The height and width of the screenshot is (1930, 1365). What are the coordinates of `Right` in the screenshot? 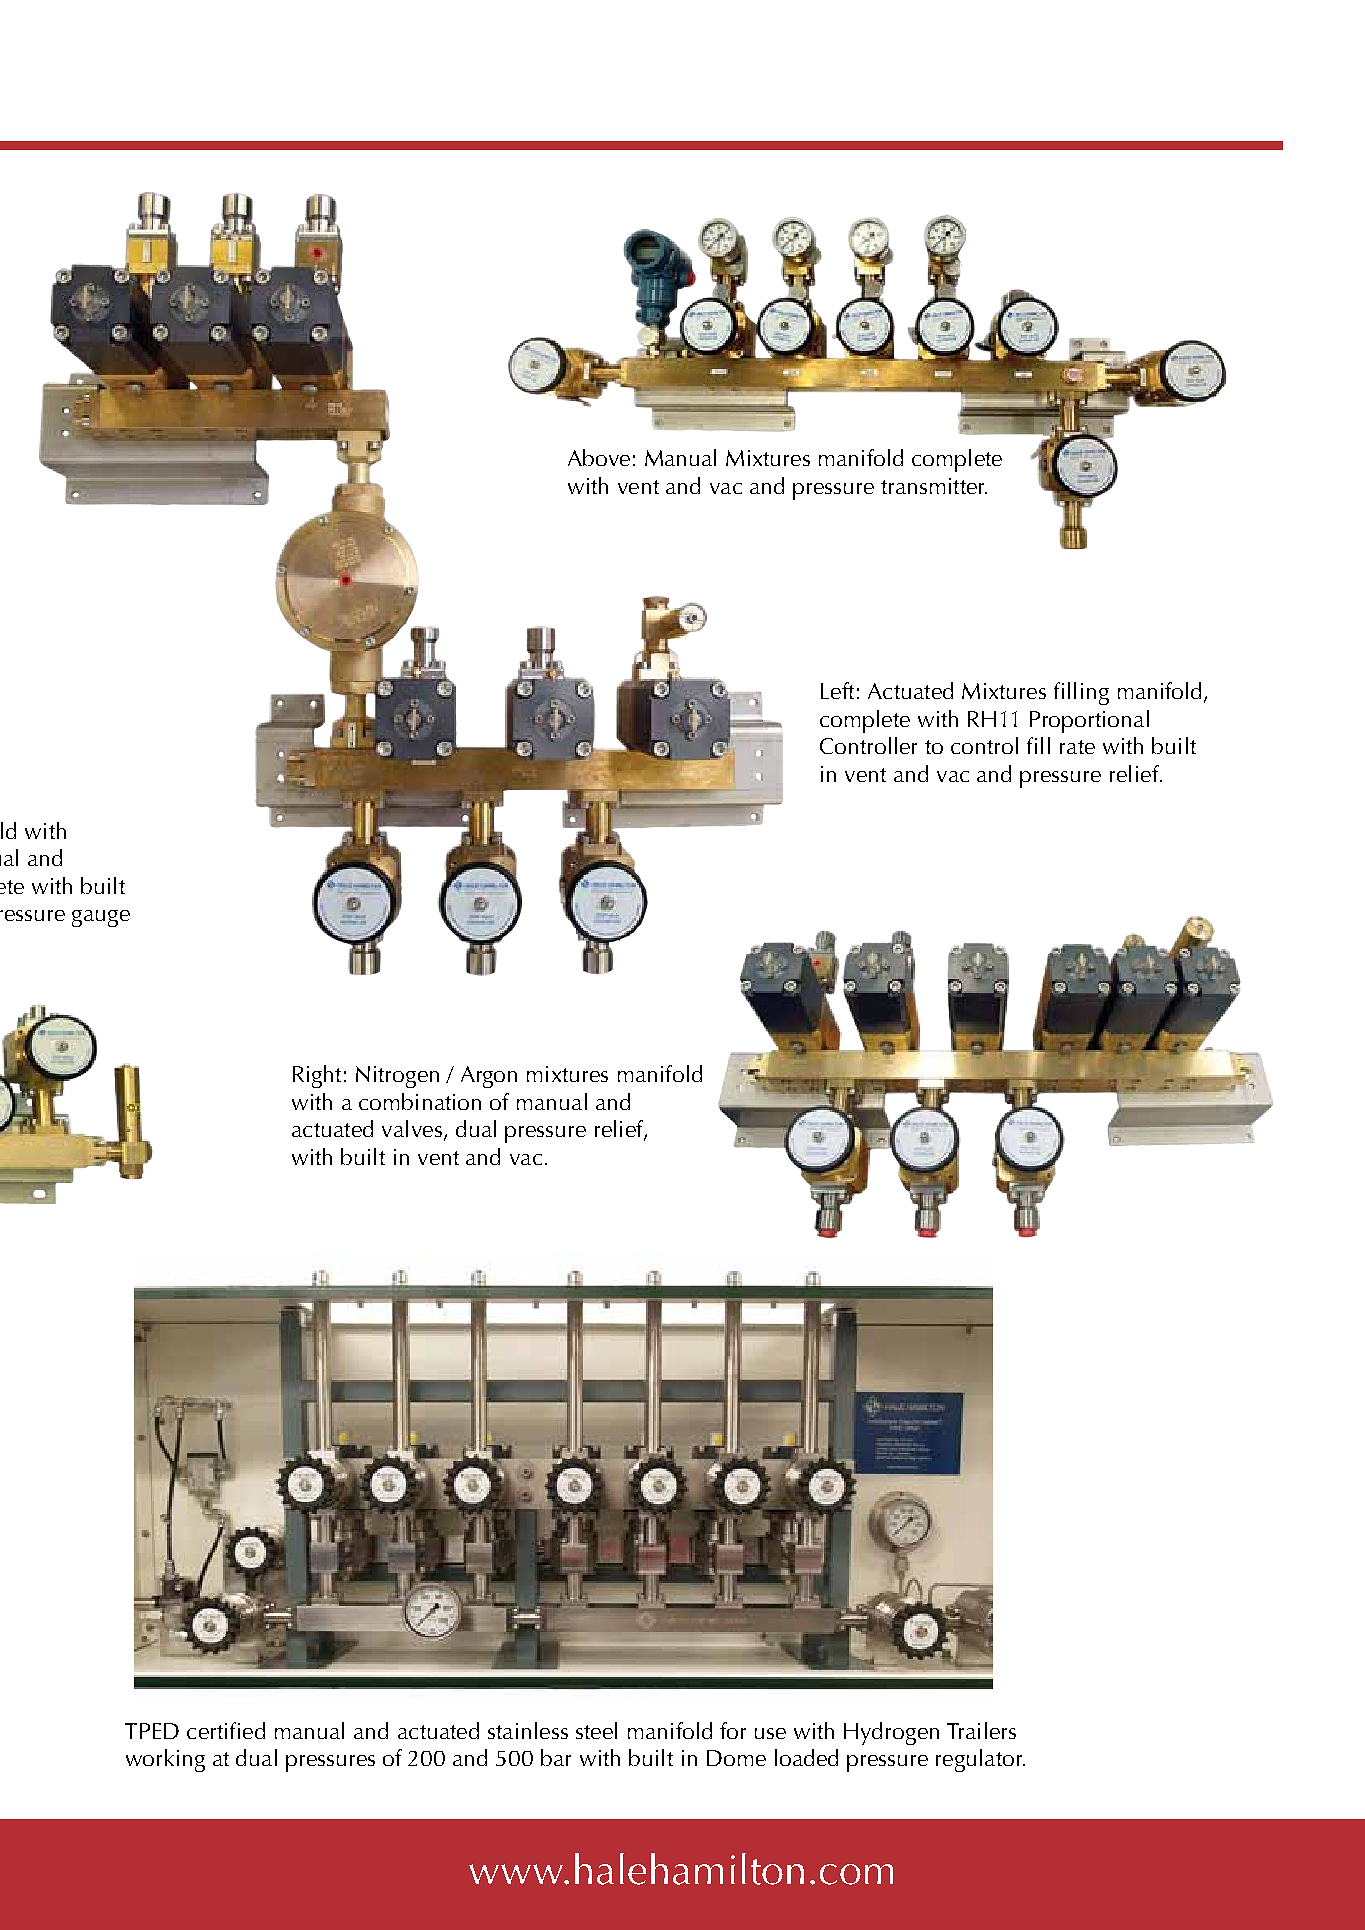 It's located at (317, 1076).
